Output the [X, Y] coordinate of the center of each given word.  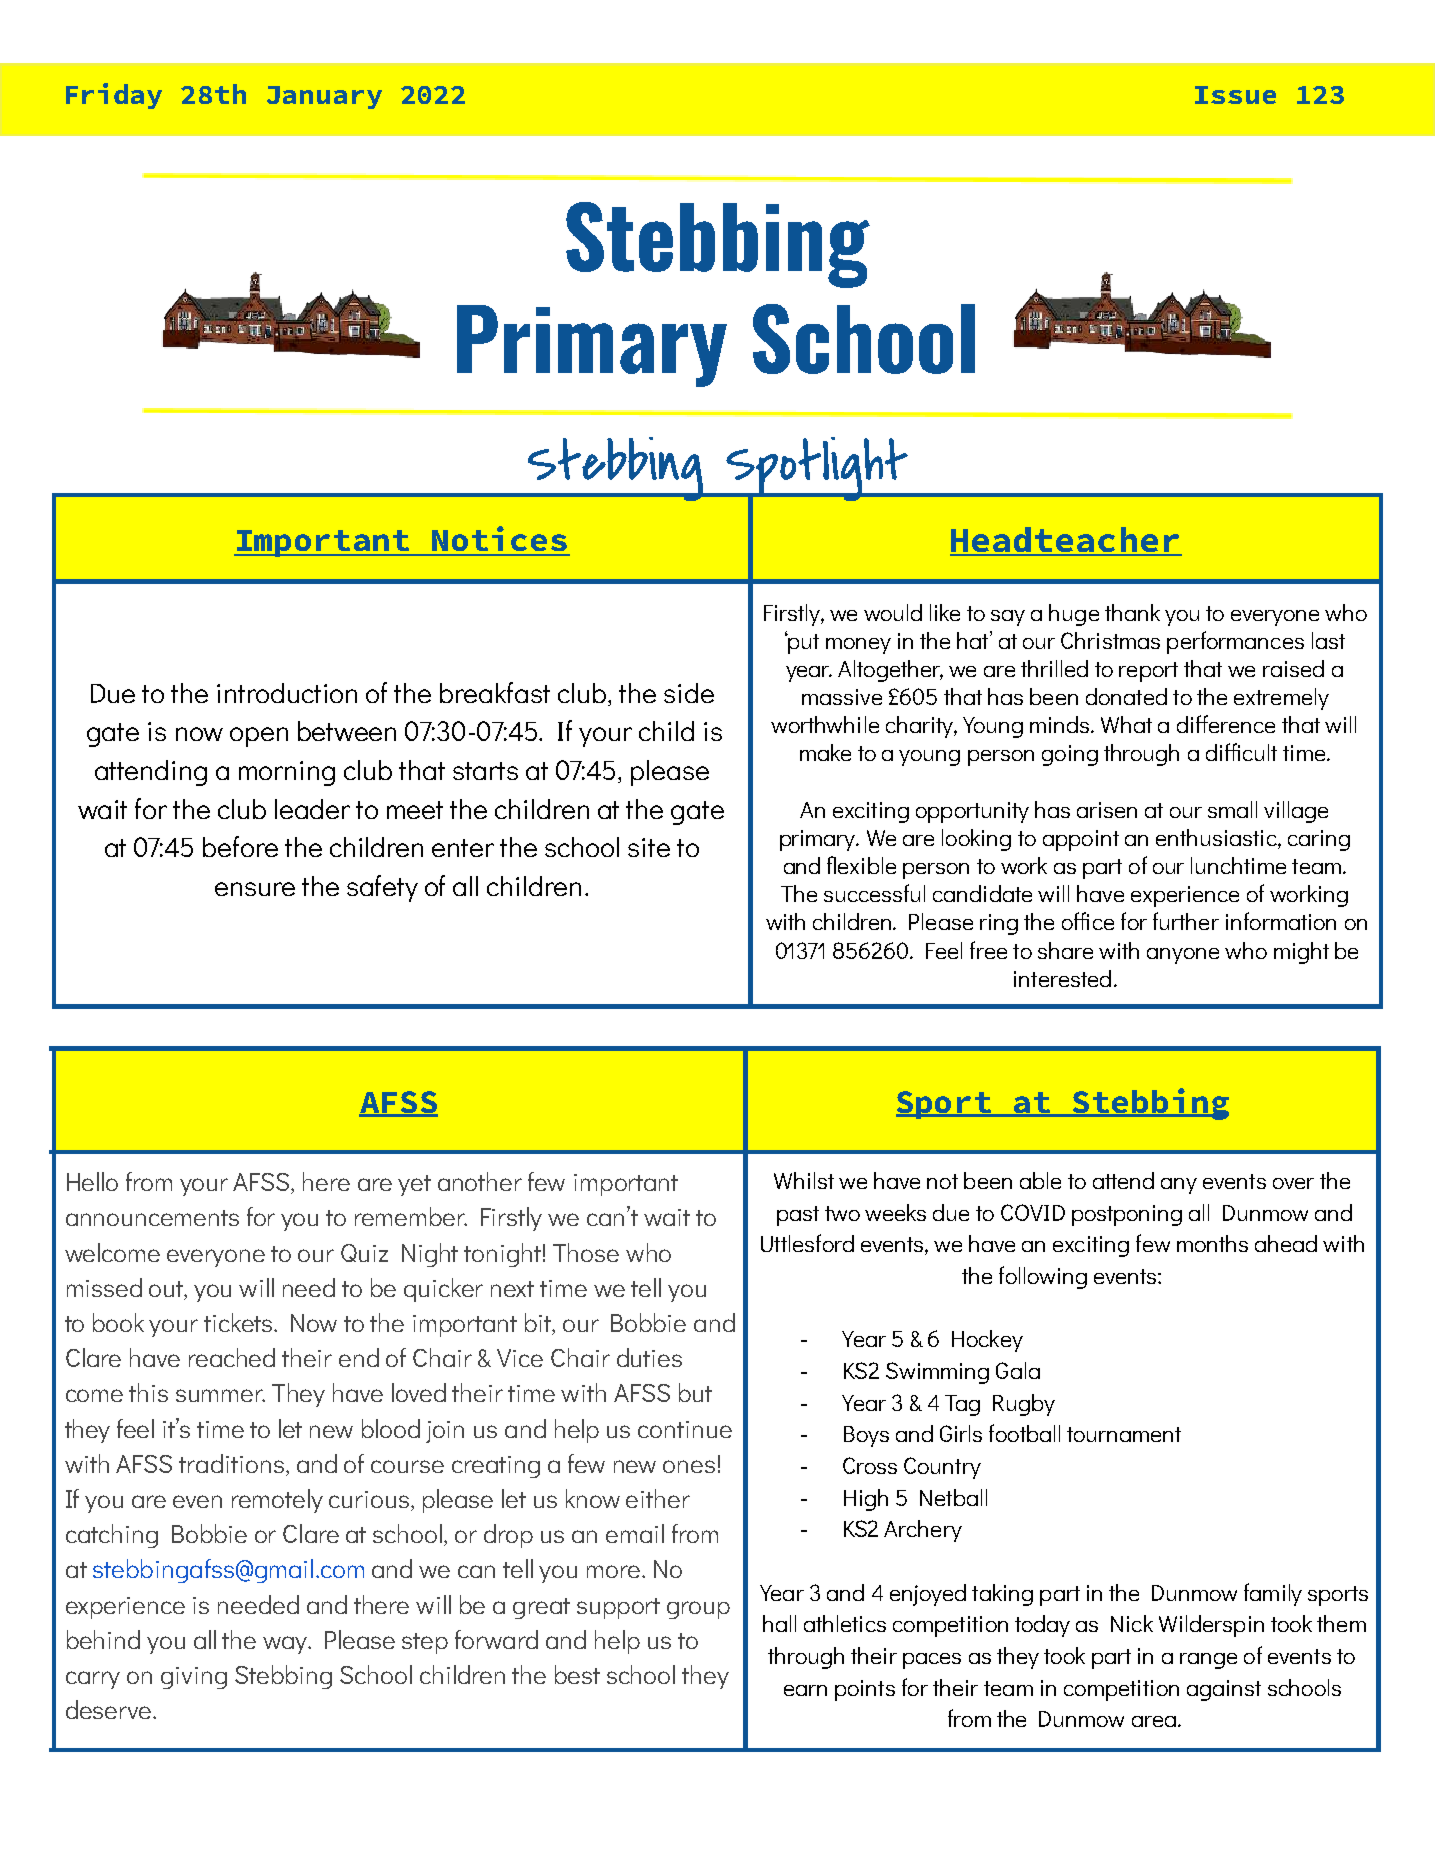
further [1186, 921]
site [649, 847]
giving [194, 1678]
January [324, 97]
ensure [255, 889]
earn [805, 1690]
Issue [1235, 95]
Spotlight [817, 470]
